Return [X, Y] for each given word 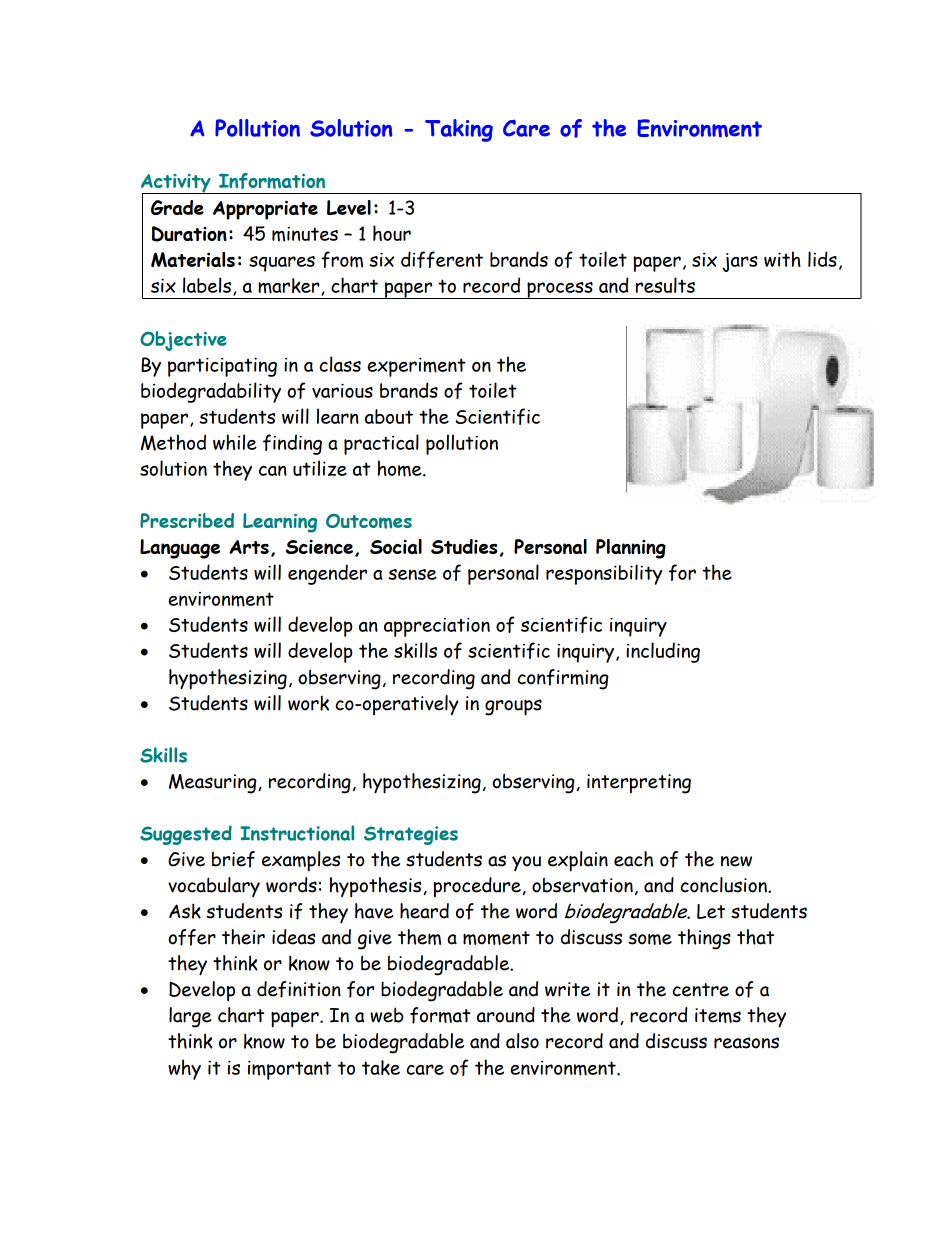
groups [513, 707]
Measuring [214, 784]
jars [740, 262]
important [290, 1070]
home [401, 468]
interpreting [639, 784]
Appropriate [265, 210]
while [235, 442]
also [522, 1041]
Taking [459, 130]
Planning [631, 549]
